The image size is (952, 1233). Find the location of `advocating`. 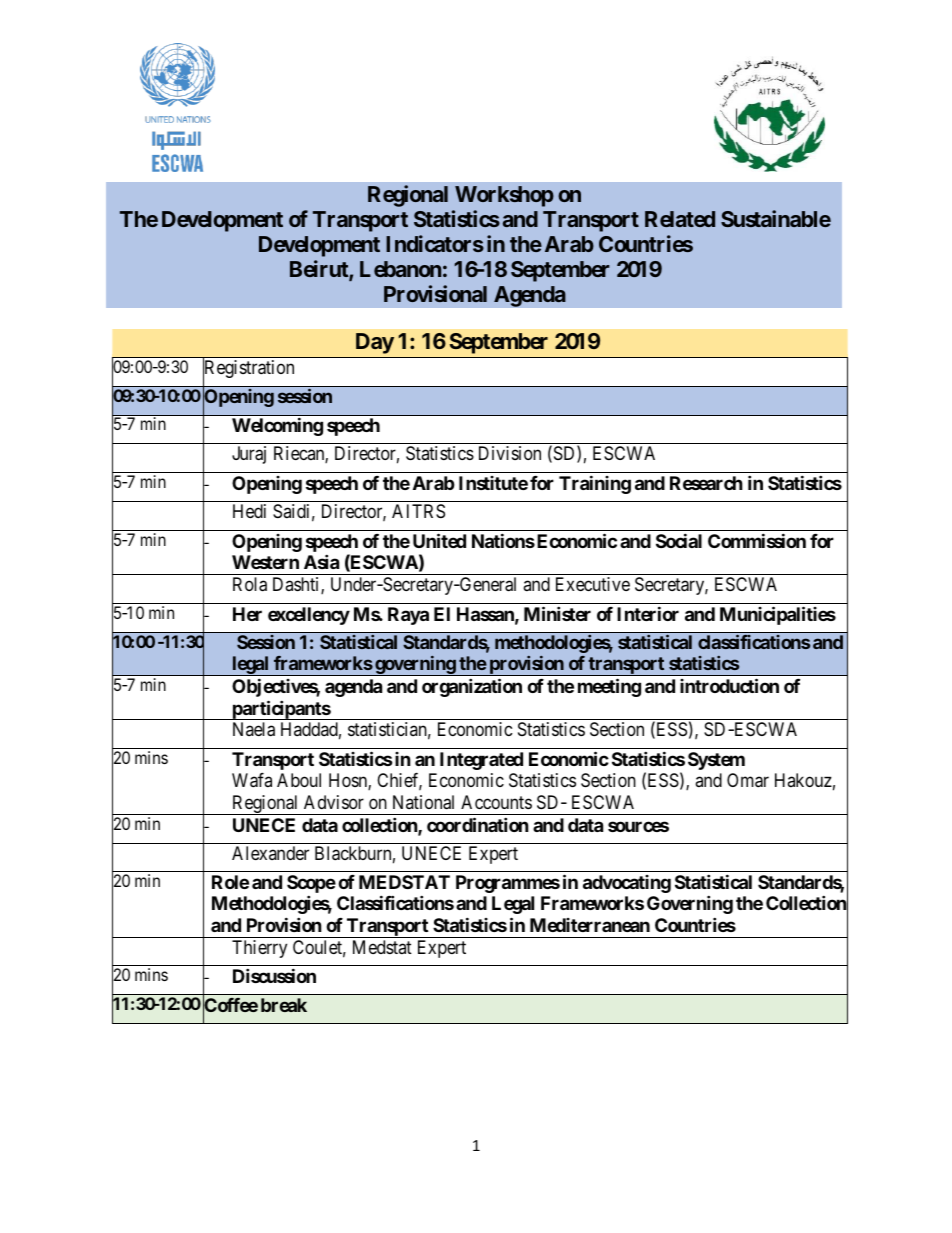

advocating is located at coordinates (627, 884).
